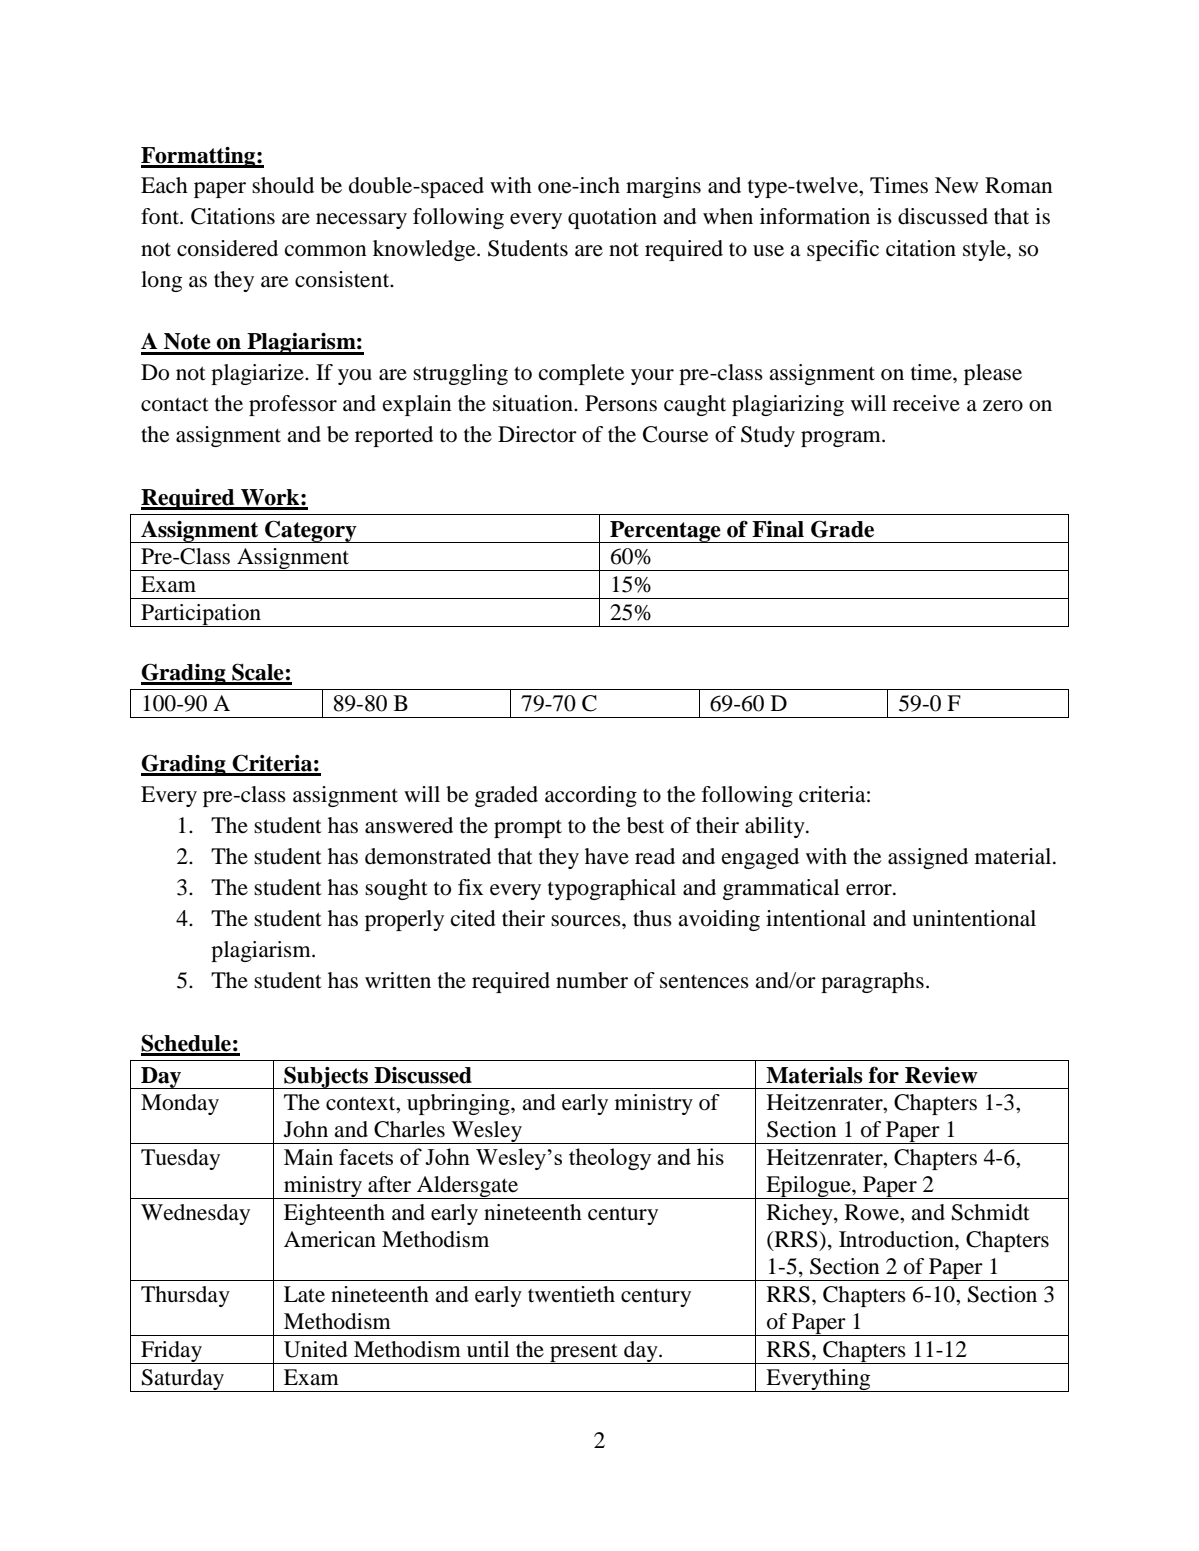 The width and height of the page is (1199, 1551). Describe the element at coordinates (227, 248) in the page. I see `considered` at that location.
